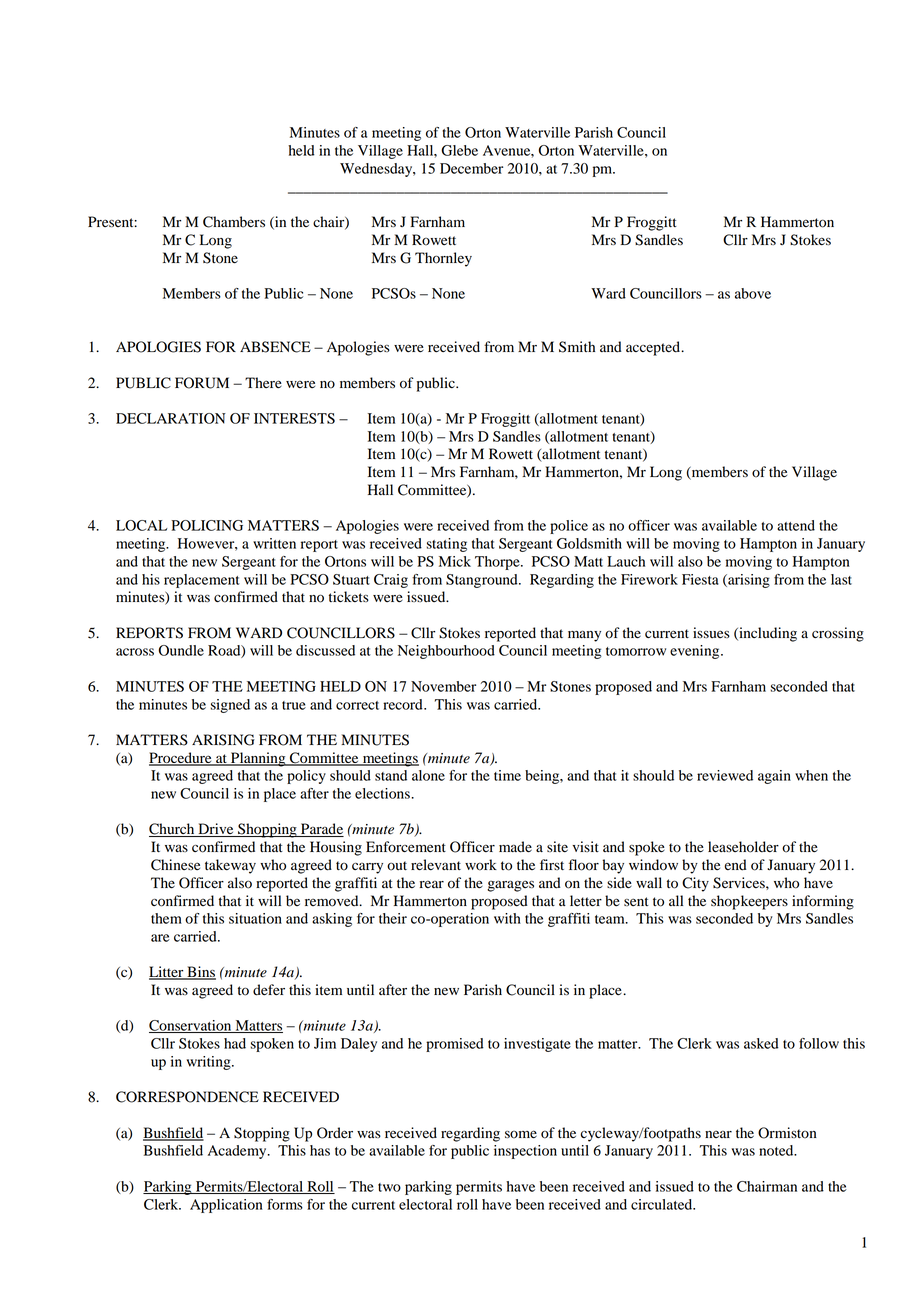 Image resolution: width=924 pixels, height=1307 pixels. I want to click on evening, so click(696, 652).
